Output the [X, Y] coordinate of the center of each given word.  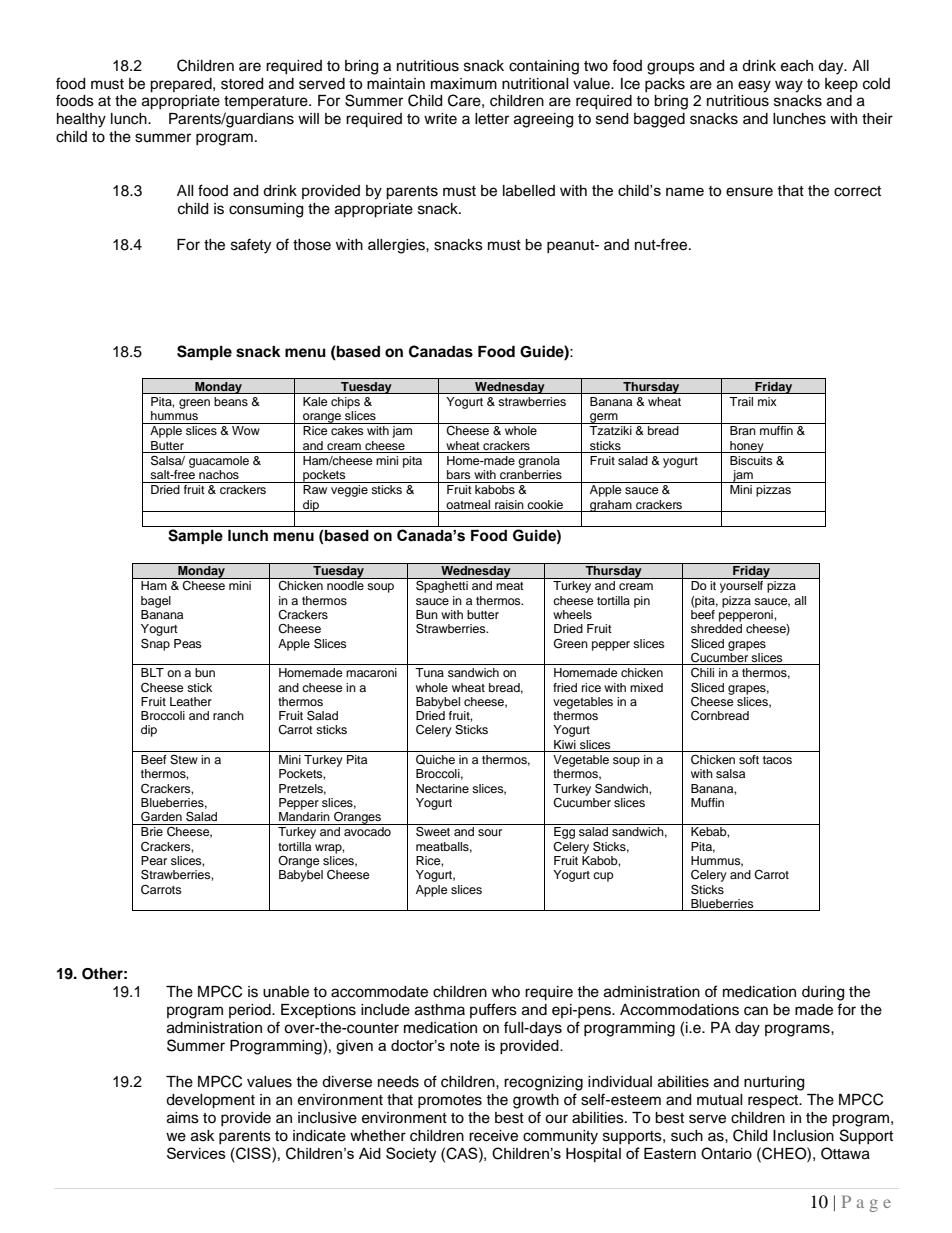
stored [242, 84]
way [789, 86]
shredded [716, 628]
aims [183, 1118]
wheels [572, 614]
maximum [464, 84]
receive [493, 1136]
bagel [156, 602]
